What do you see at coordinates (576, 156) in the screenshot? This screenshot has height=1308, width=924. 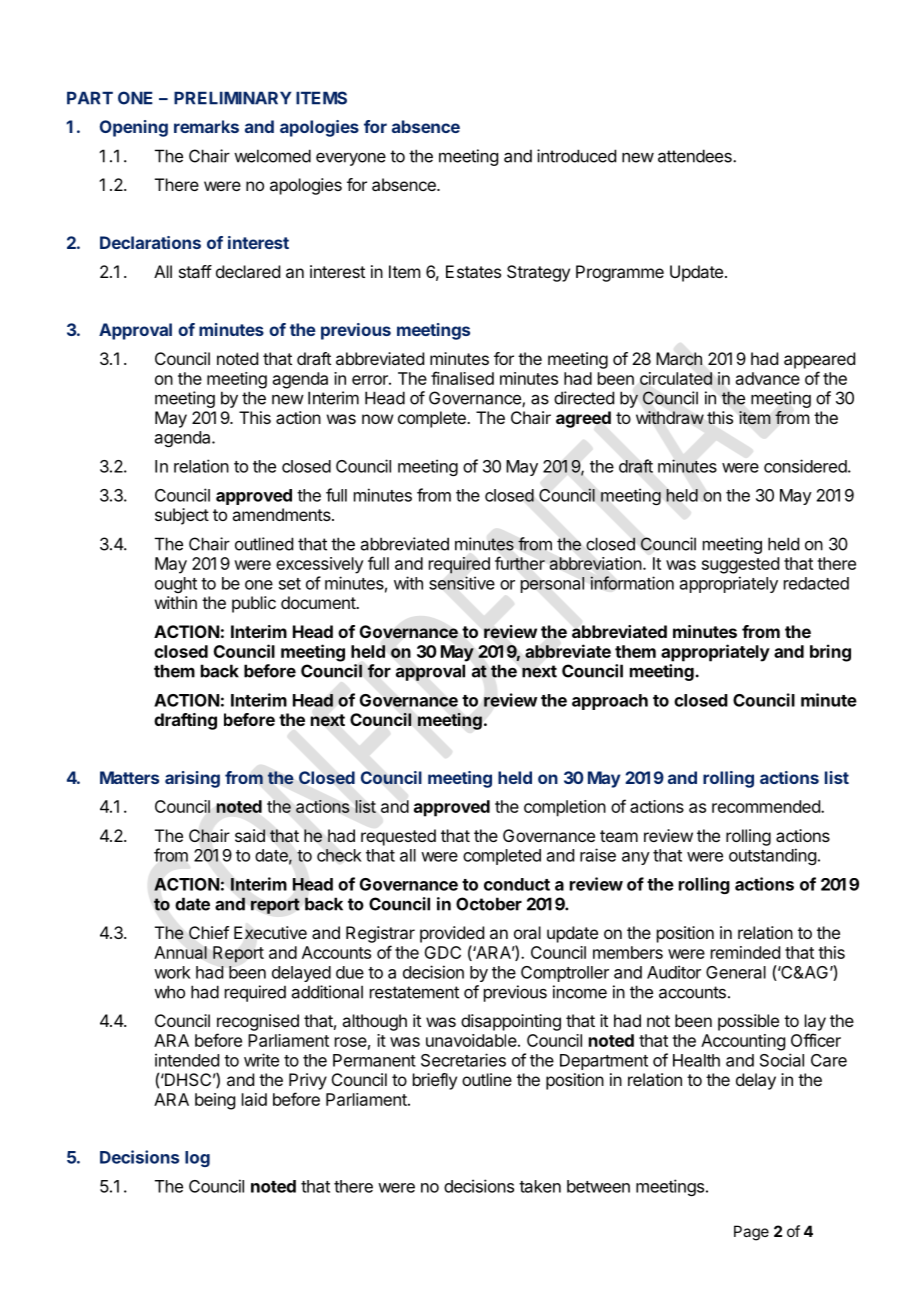 I see `introduced` at bounding box center [576, 156].
